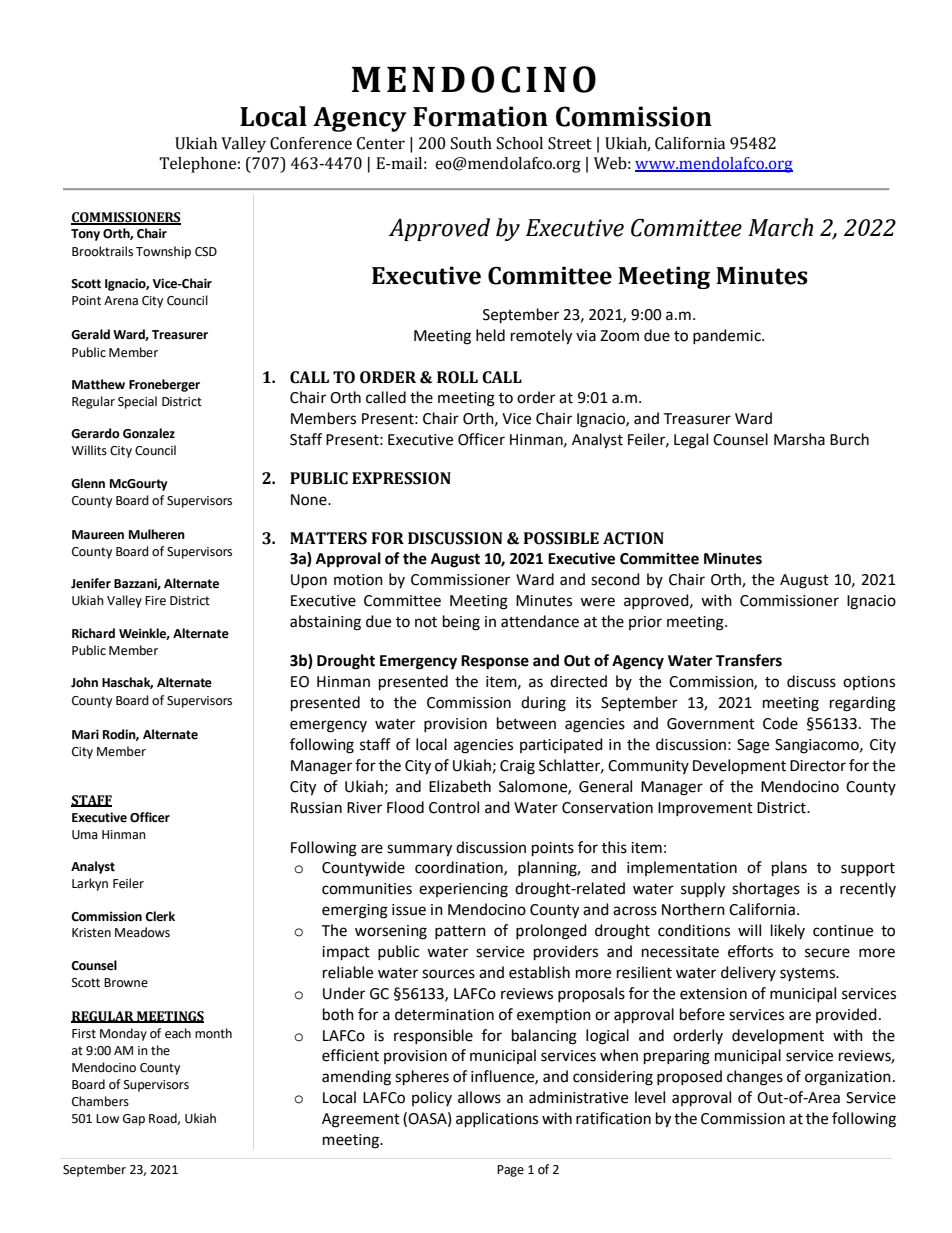 Image resolution: width=952 pixels, height=1233 pixels. Describe the element at coordinates (495, 662) in the page. I see `Response` at that location.
